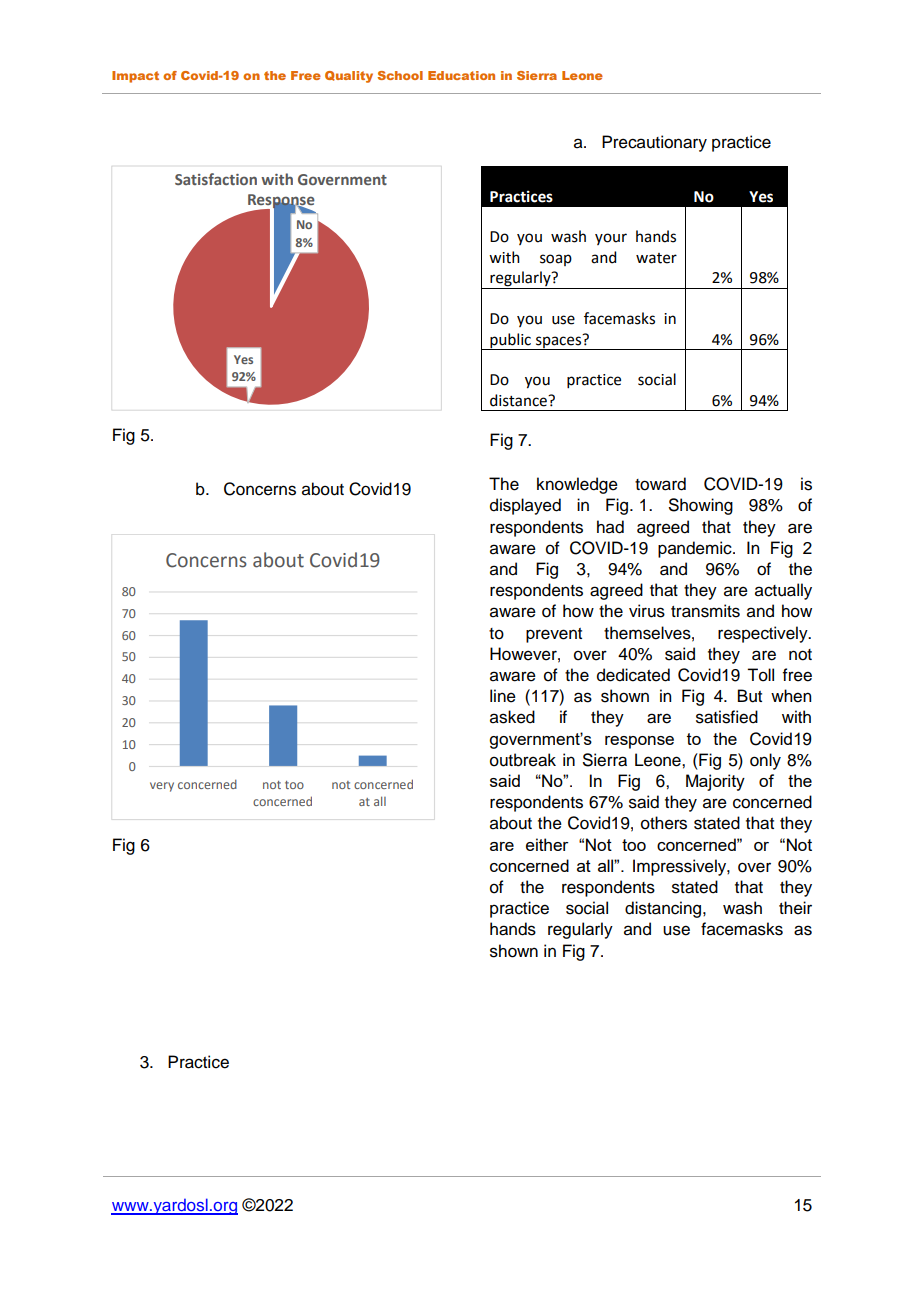 Image resolution: width=924 pixels, height=1308 pixels. What do you see at coordinates (162, 787) in the screenshot?
I see `very` at bounding box center [162, 787].
